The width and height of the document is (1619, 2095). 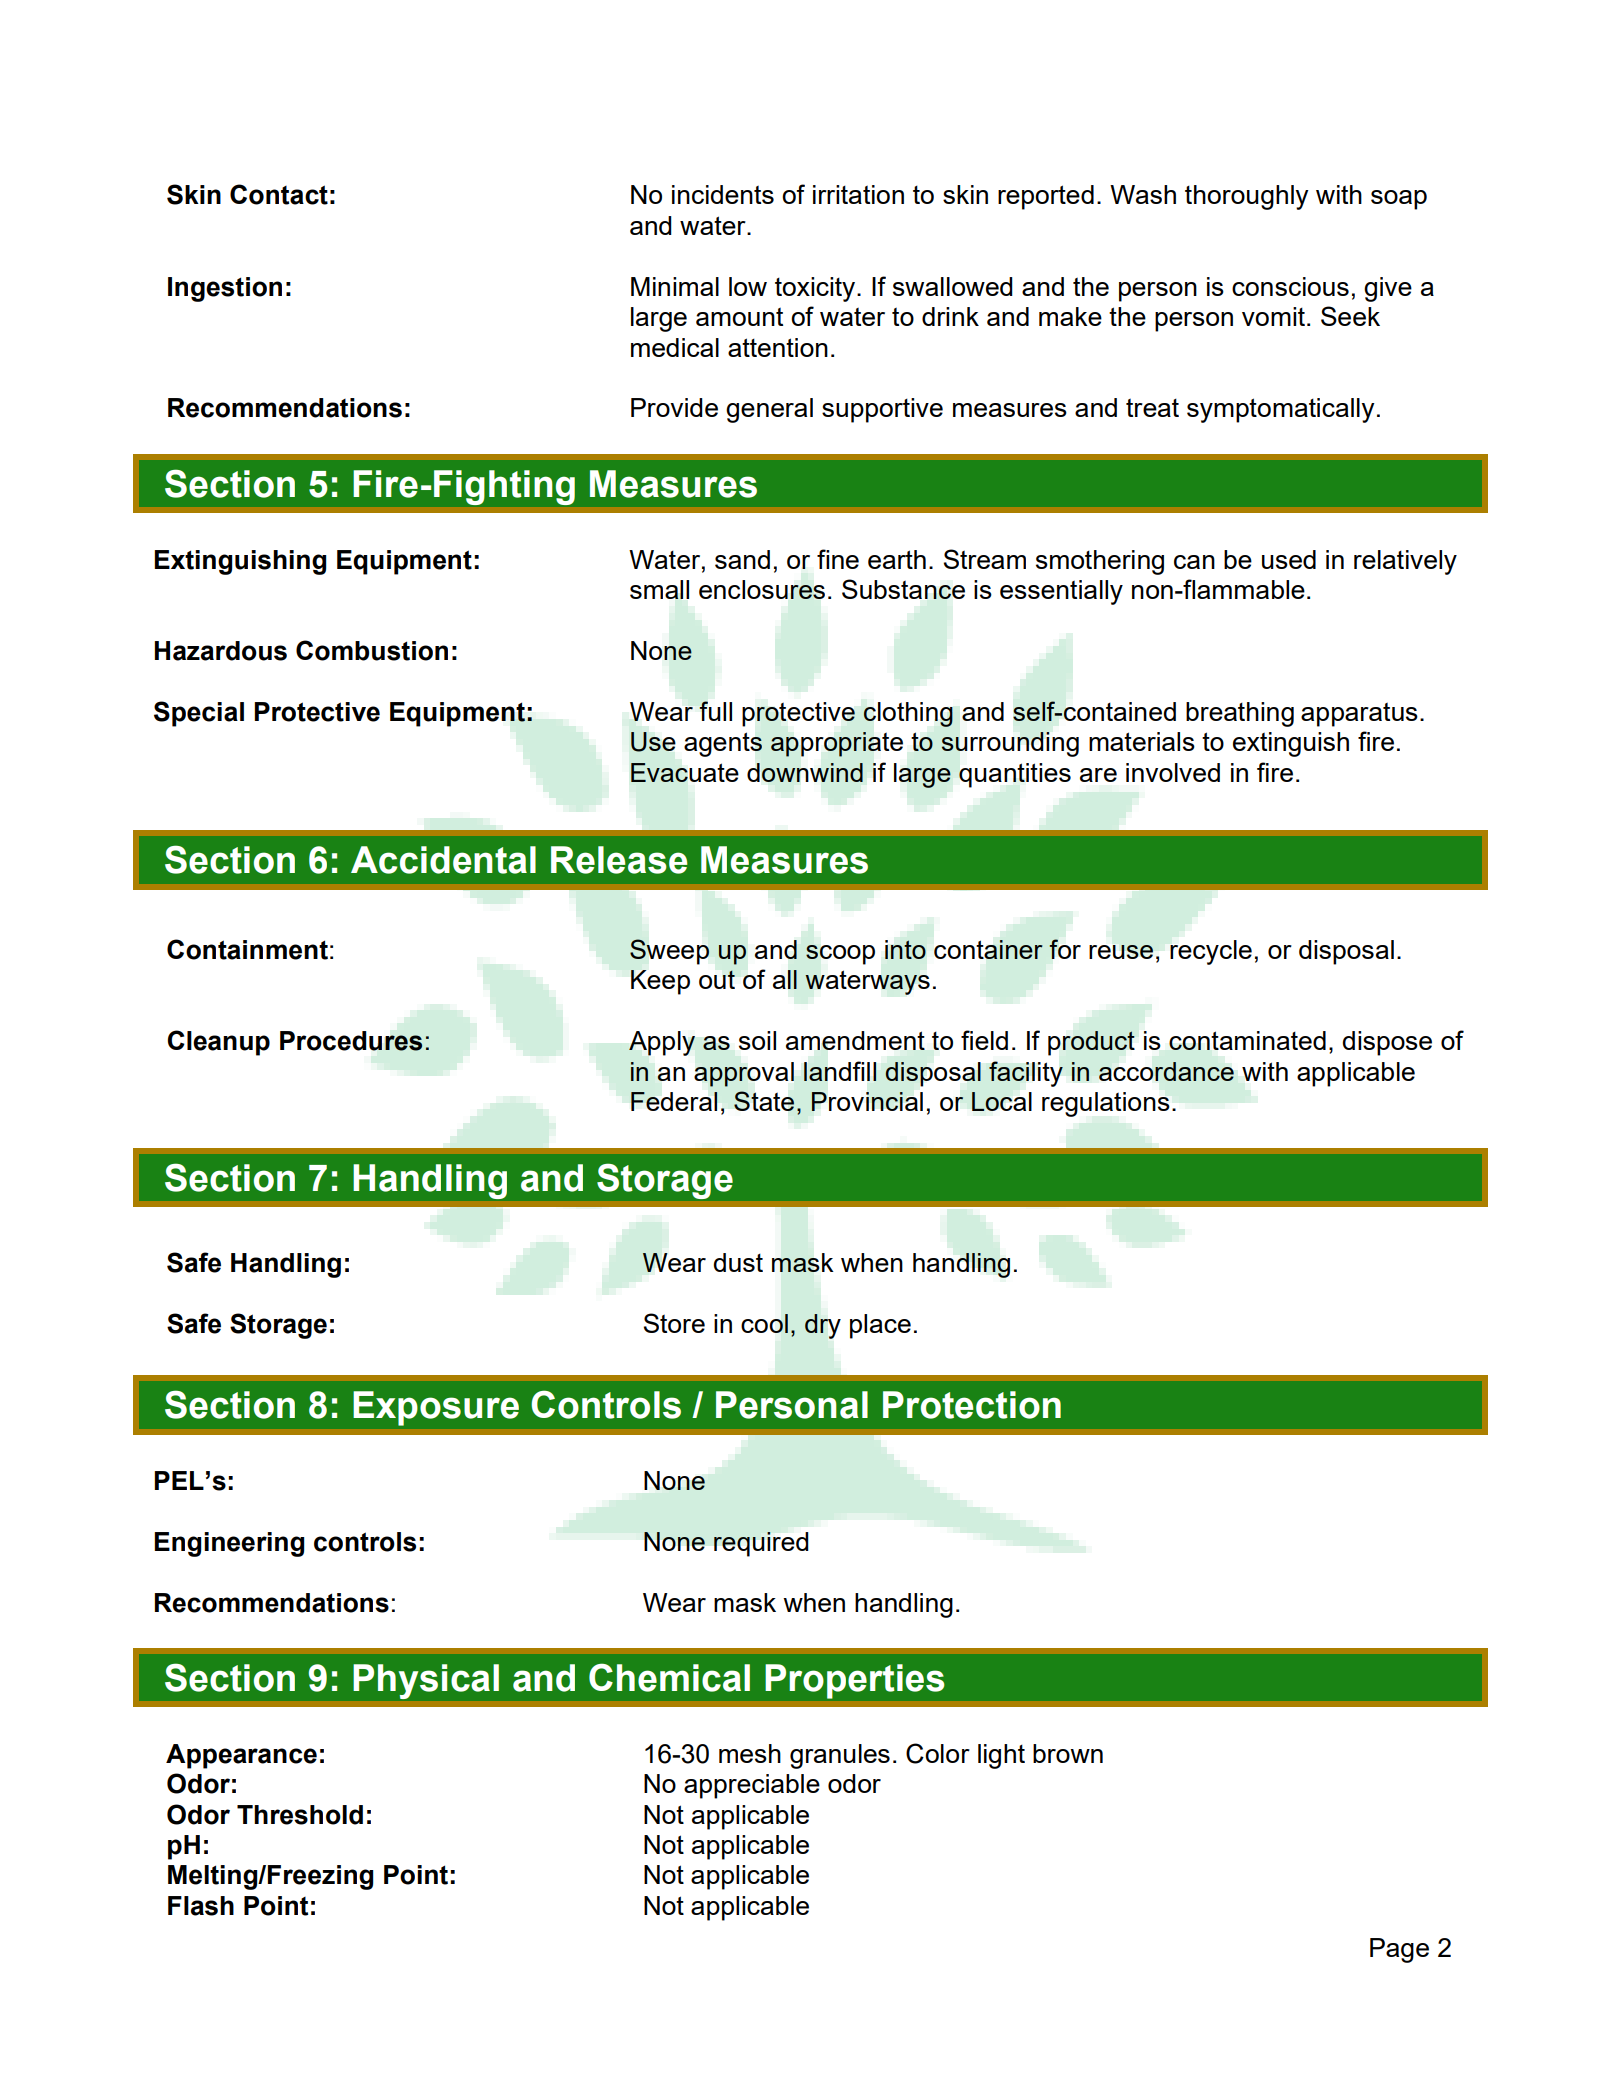 What do you see at coordinates (816, 289) in the document?
I see `toxicity` at bounding box center [816, 289].
